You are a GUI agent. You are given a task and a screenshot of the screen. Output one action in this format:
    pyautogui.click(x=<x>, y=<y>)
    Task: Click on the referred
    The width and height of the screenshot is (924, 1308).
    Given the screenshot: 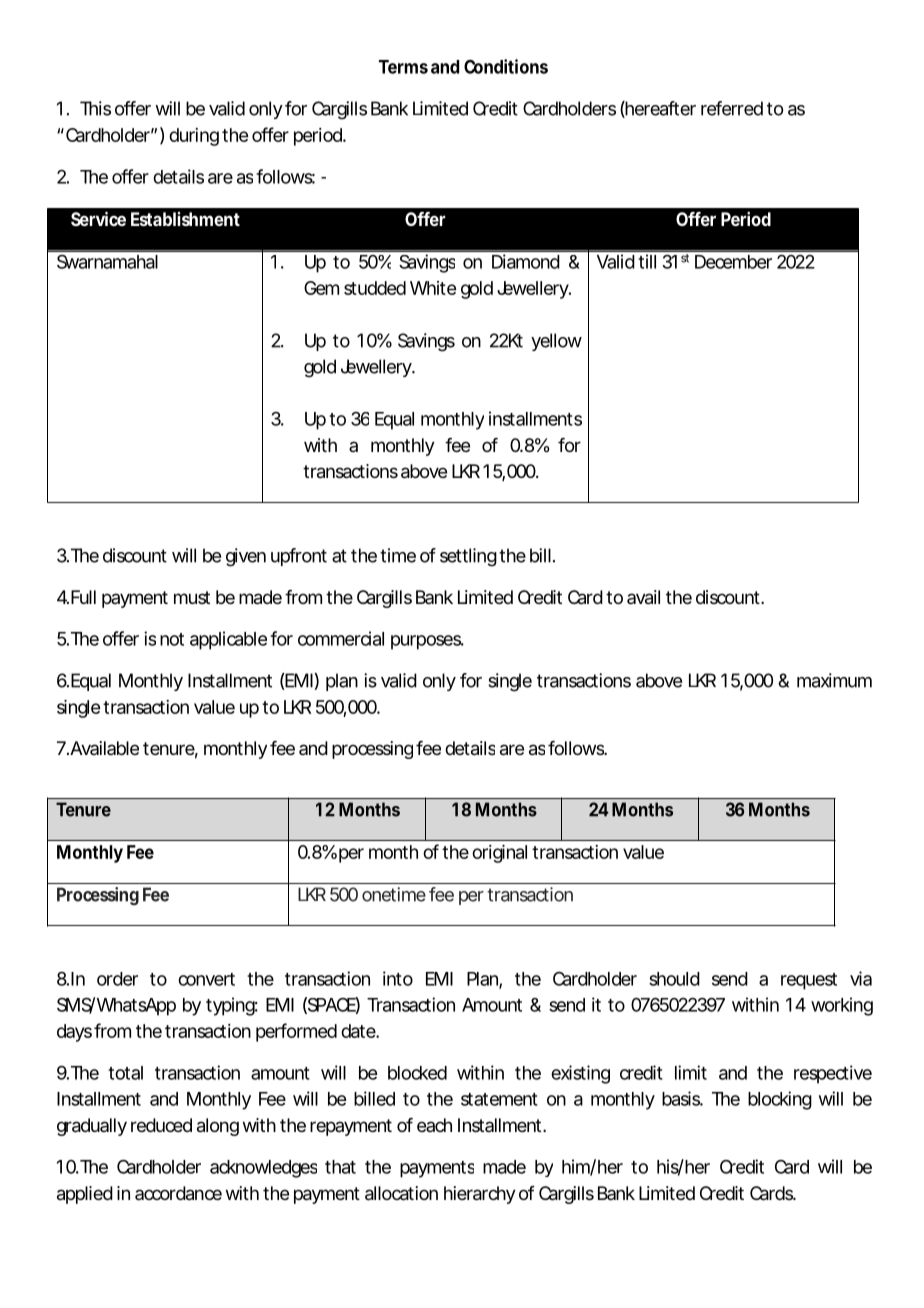 What is the action you would take?
    pyautogui.click(x=732, y=108)
